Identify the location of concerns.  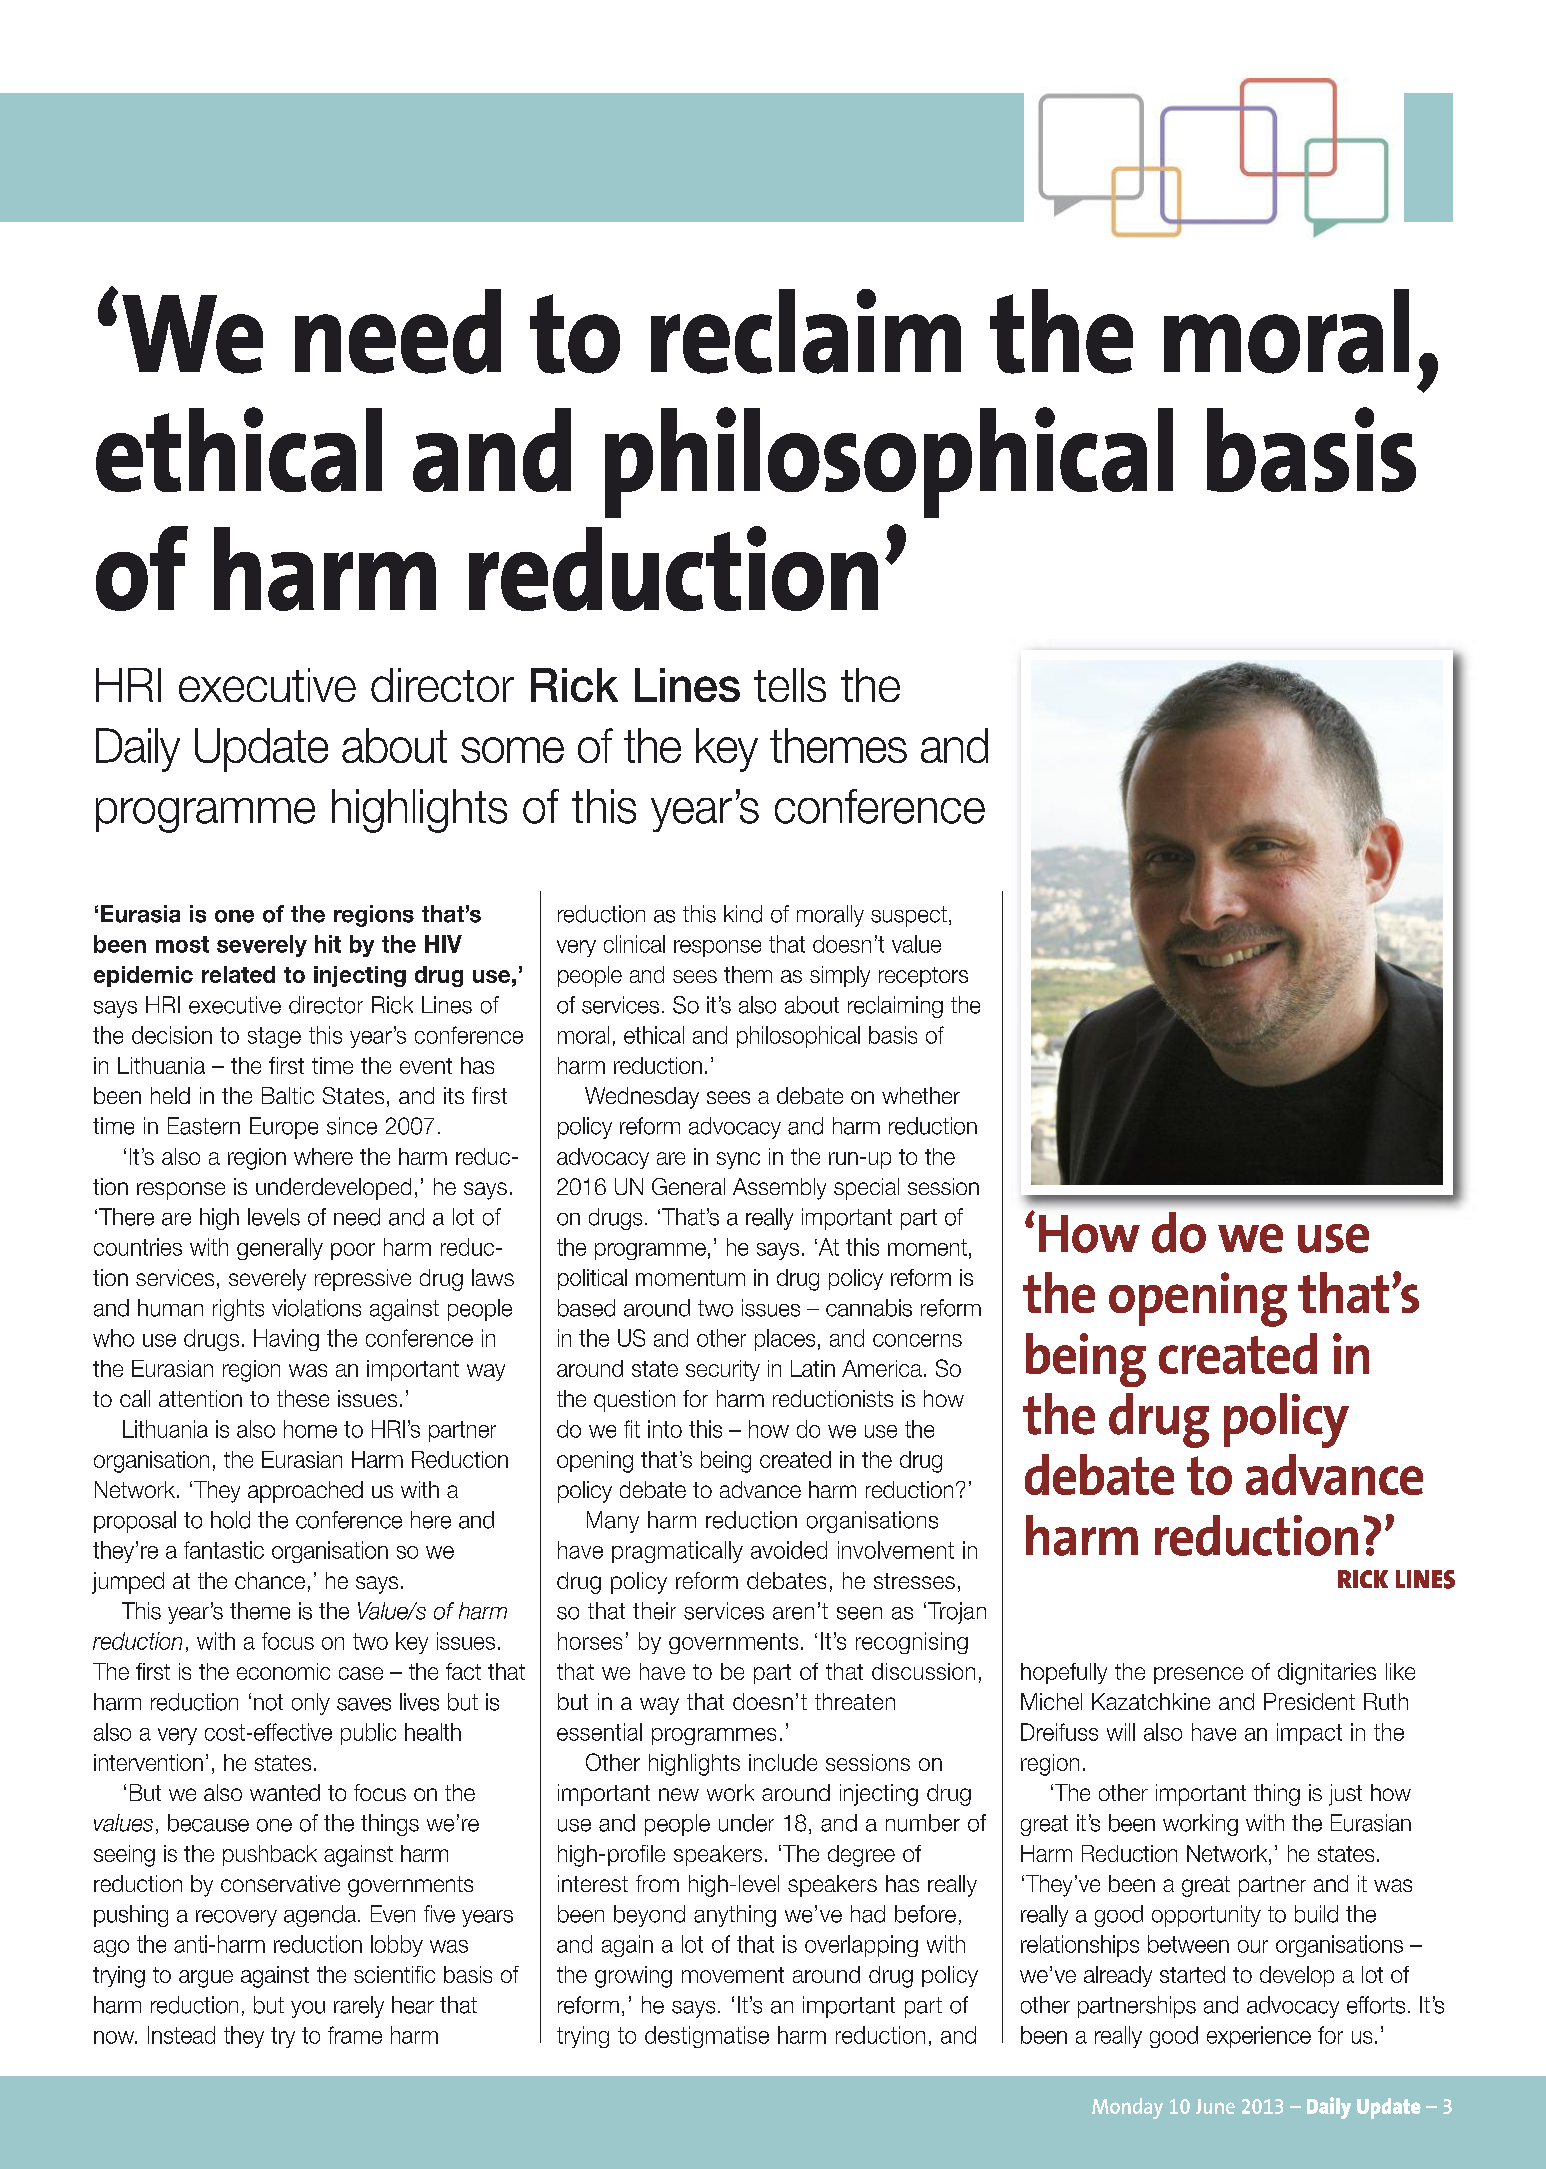
(917, 1340).
